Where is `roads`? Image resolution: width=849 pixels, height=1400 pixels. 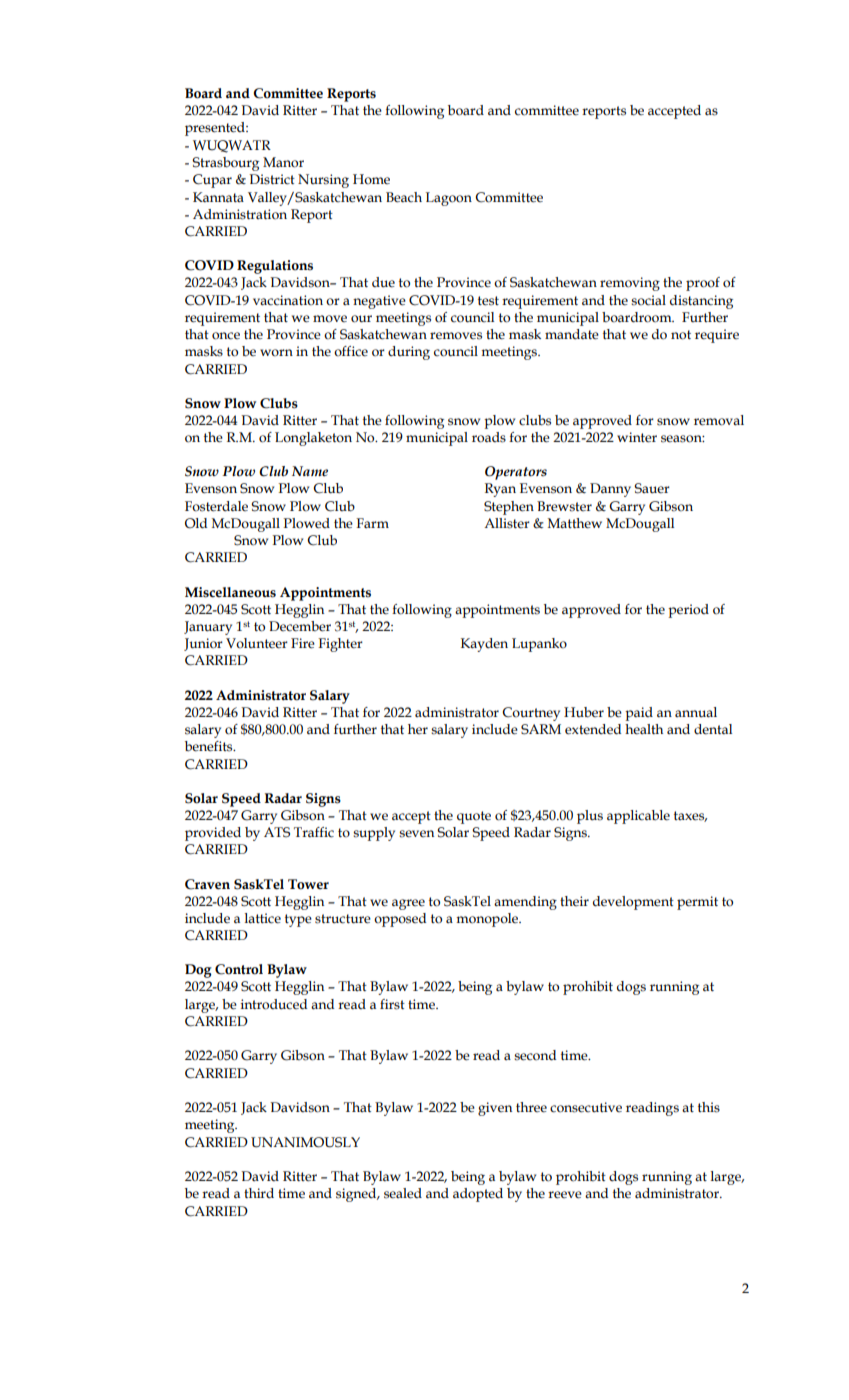
roads is located at coordinates (489, 437).
